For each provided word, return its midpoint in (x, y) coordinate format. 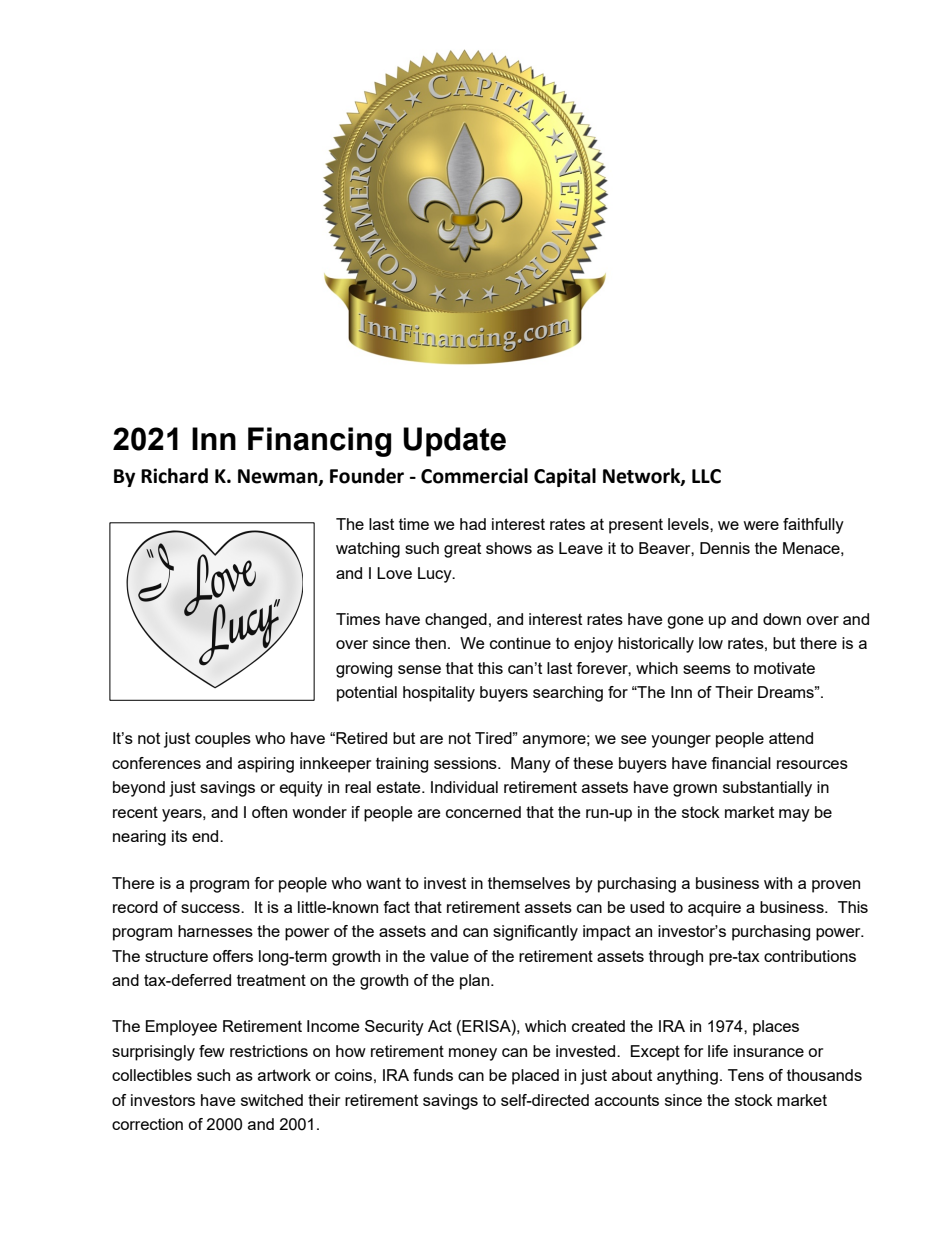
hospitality (439, 694)
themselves (529, 883)
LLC (706, 476)
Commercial (474, 476)
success (211, 908)
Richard (174, 476)
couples (223, 740)
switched (272, 1100)
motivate (784, 668)
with (778, 883)
